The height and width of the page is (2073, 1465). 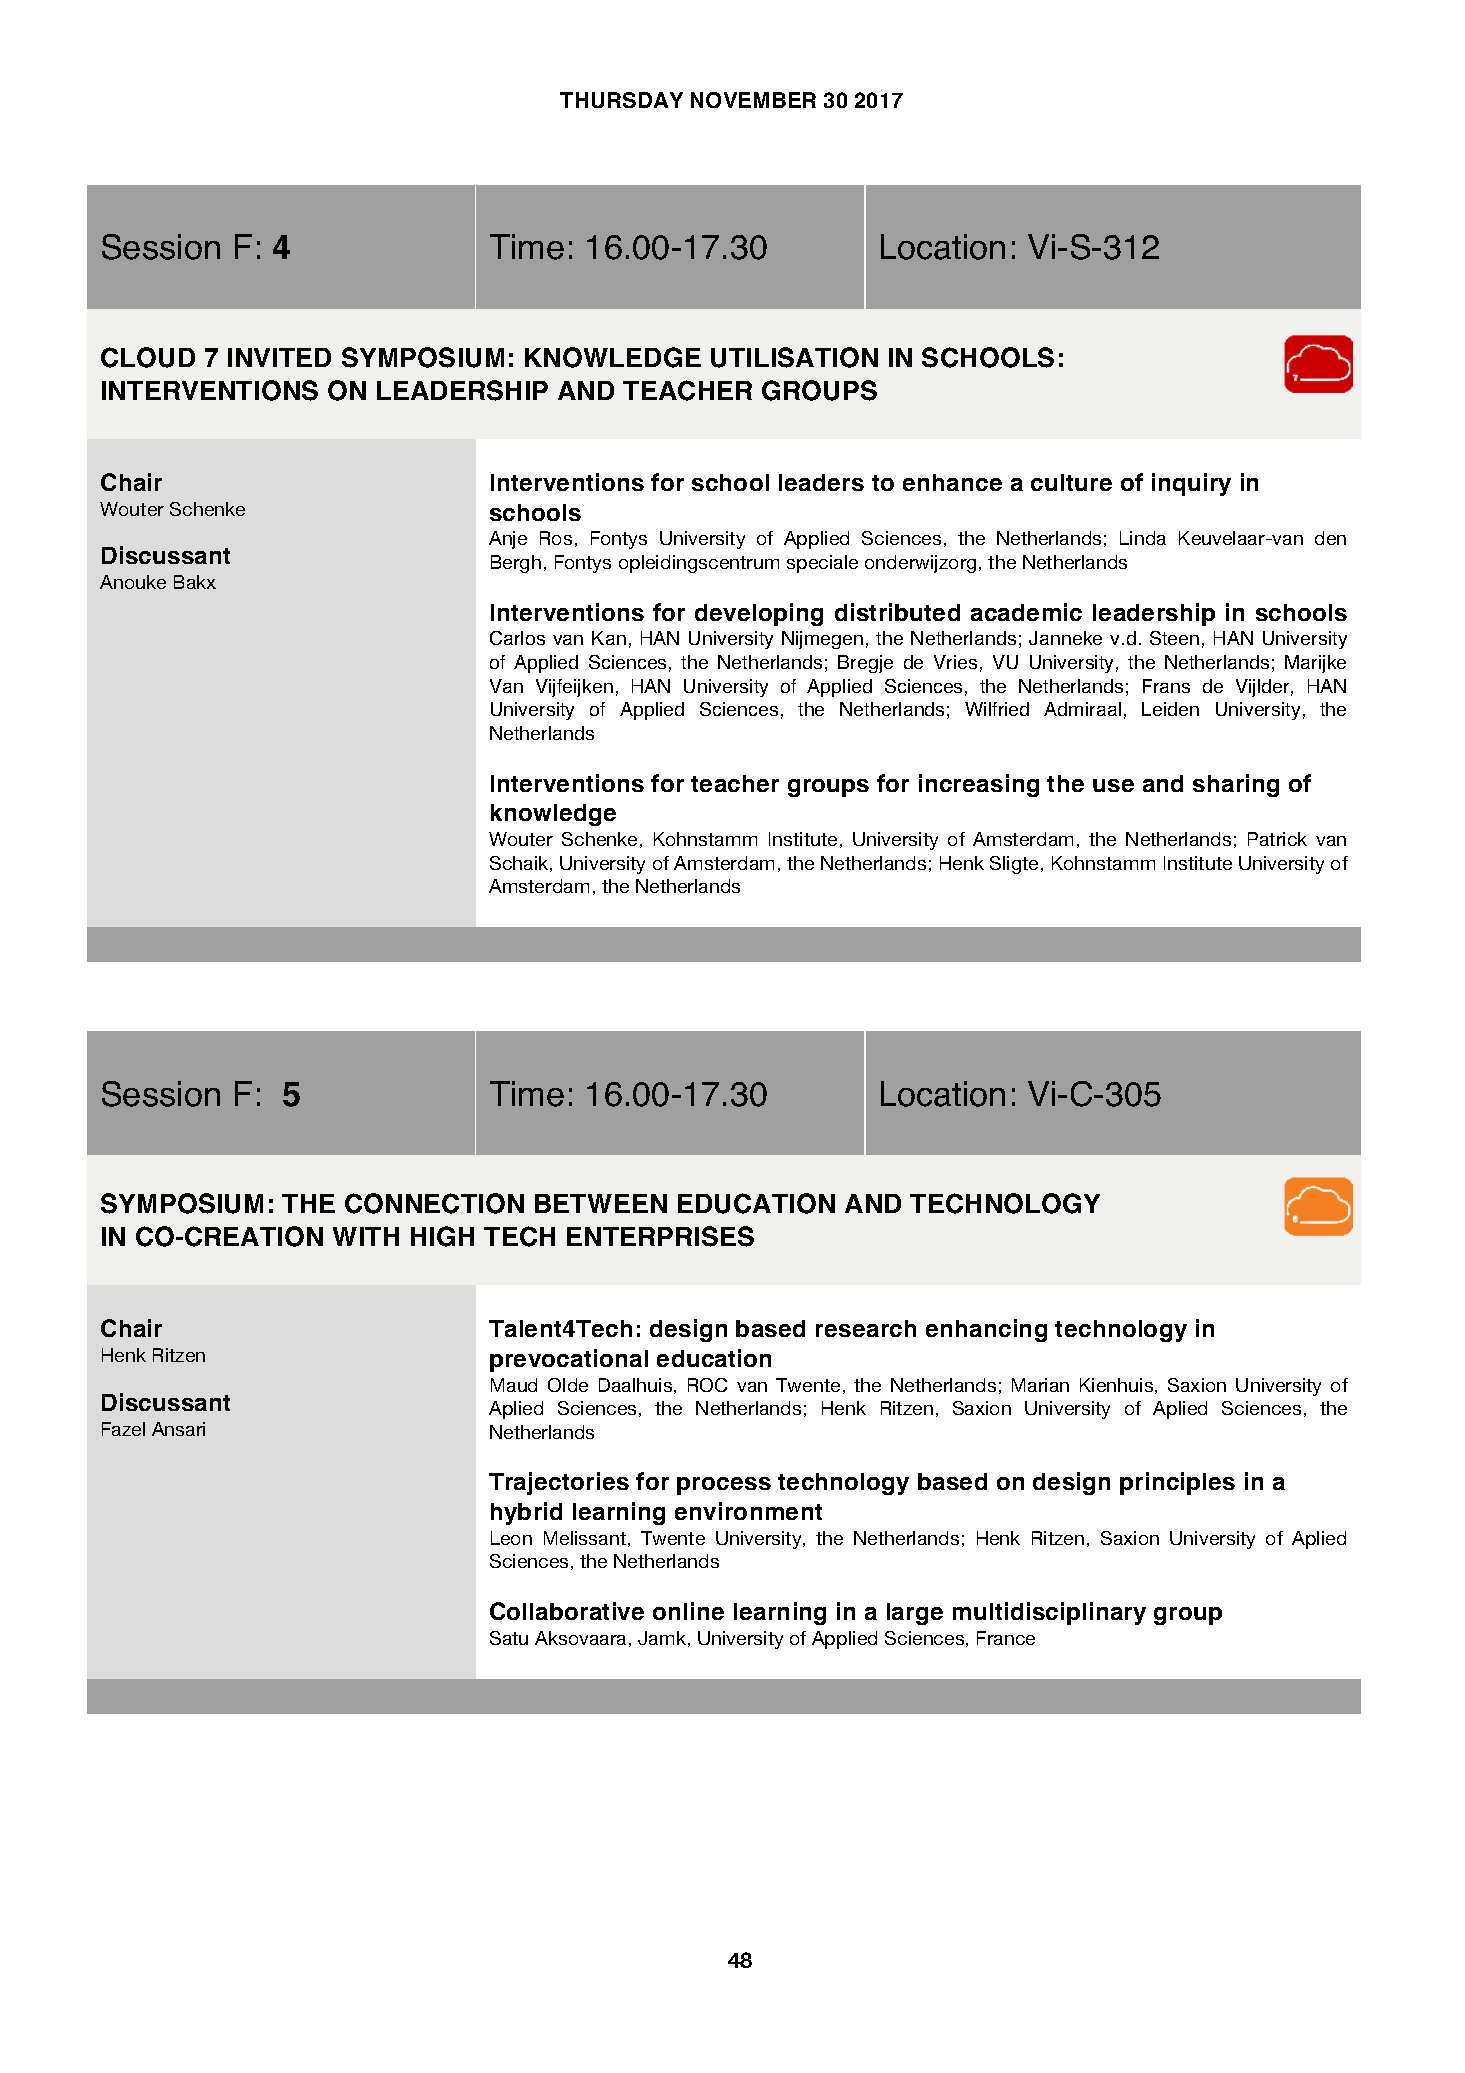 I want to click on WITH, so click(x=366, y=1236).
